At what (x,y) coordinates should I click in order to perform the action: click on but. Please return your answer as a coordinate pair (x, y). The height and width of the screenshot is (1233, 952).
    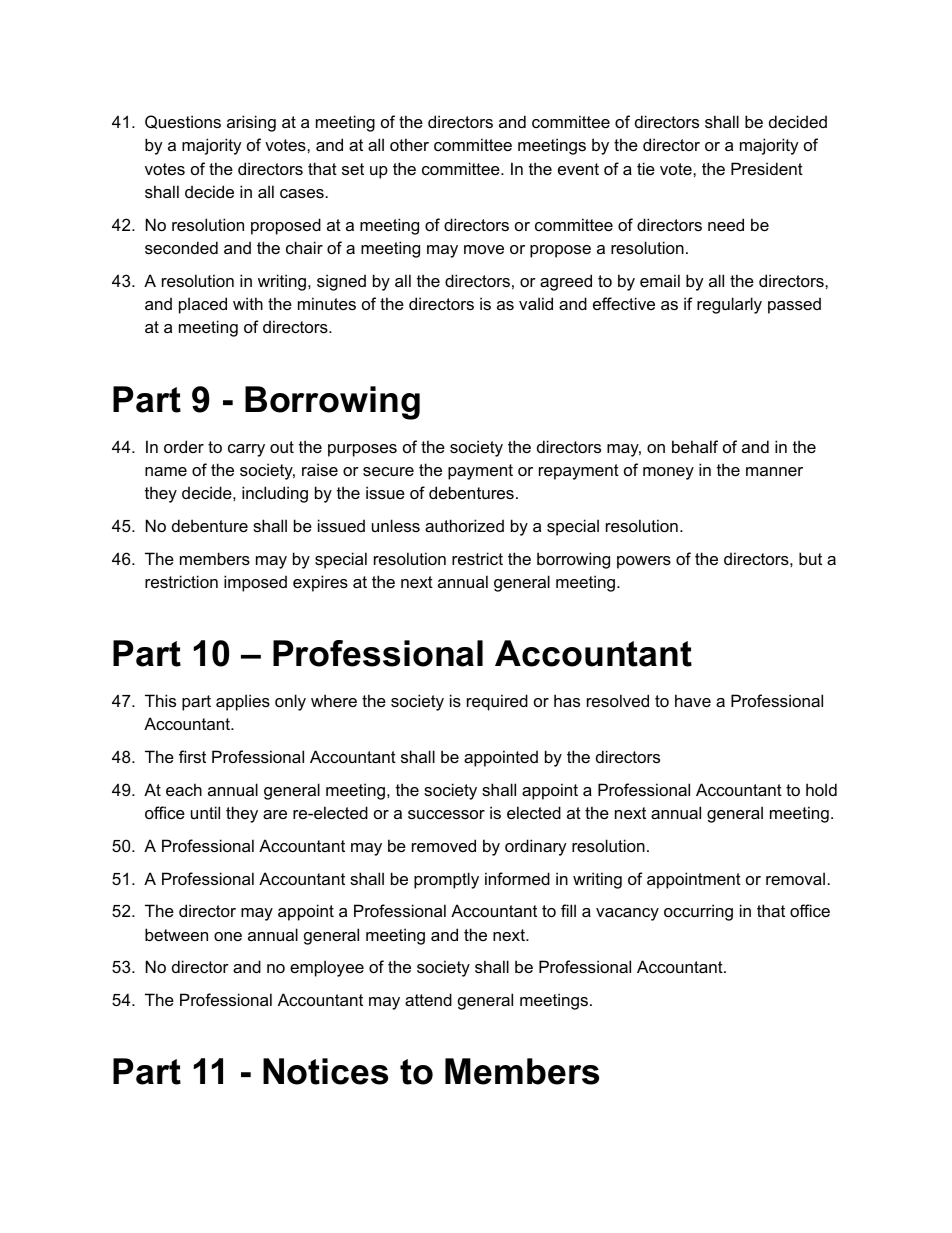
    Looking at the image, I should click on (810, 558).
